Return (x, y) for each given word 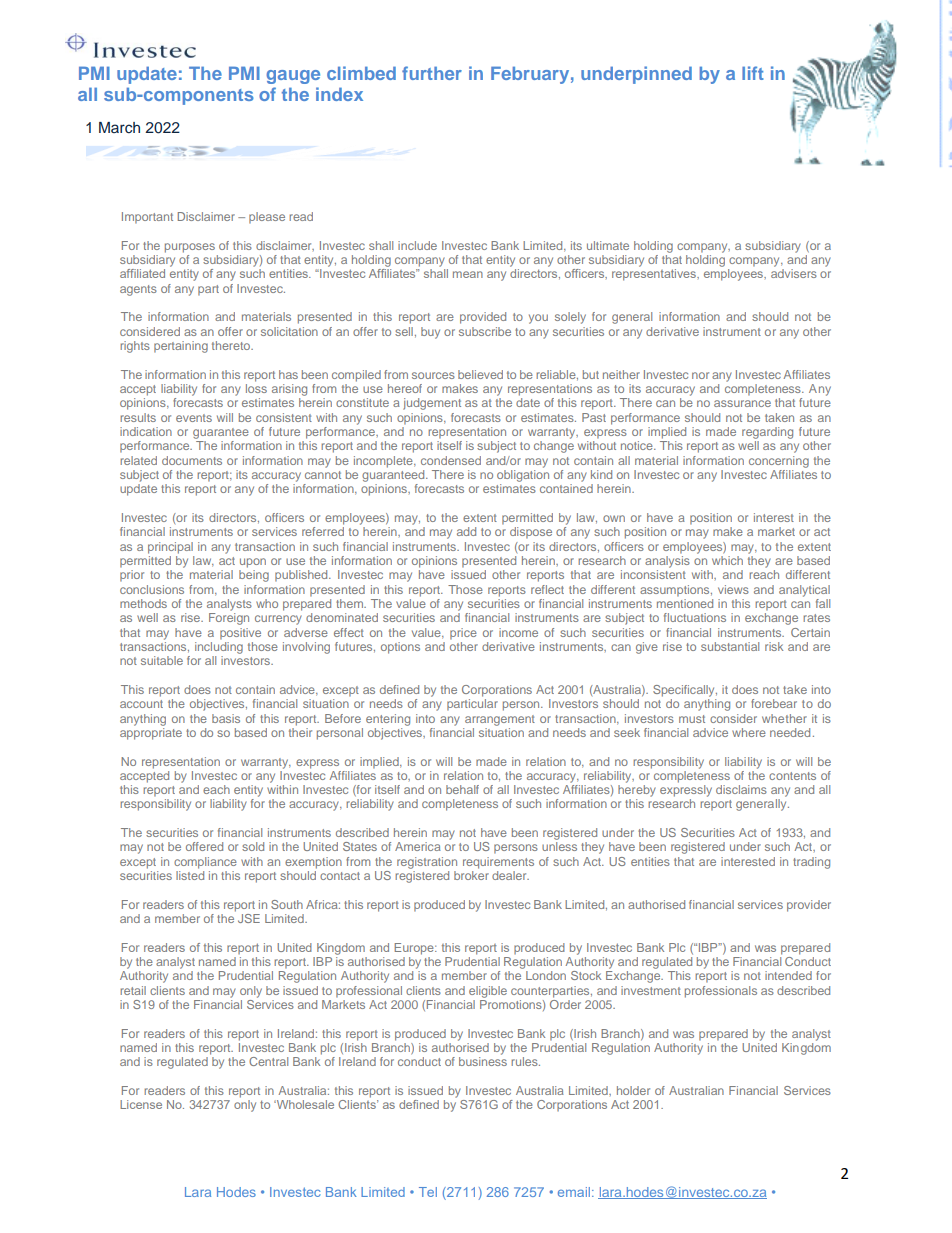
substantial (730, 646)
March (119, 127)
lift (753, 73)
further (432, 73)
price (463, 634)
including (219, 646)
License (141, 1104)
